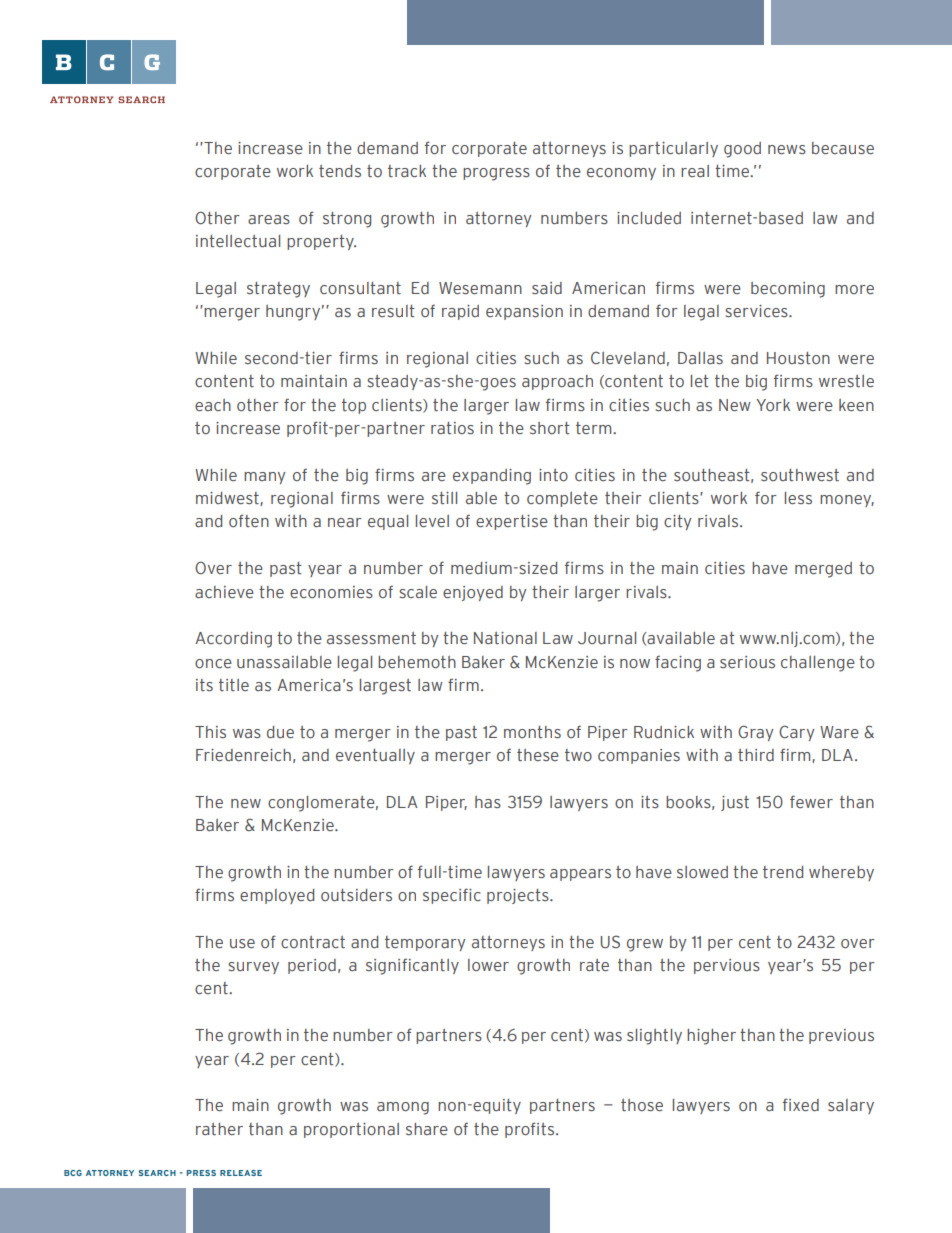 Image resolution: width=952 pixels, height=1233 pixels. What do you see at coordinates (727, 966) in the screenshot?
I see `pervious` at bounding box center [727, 966].
